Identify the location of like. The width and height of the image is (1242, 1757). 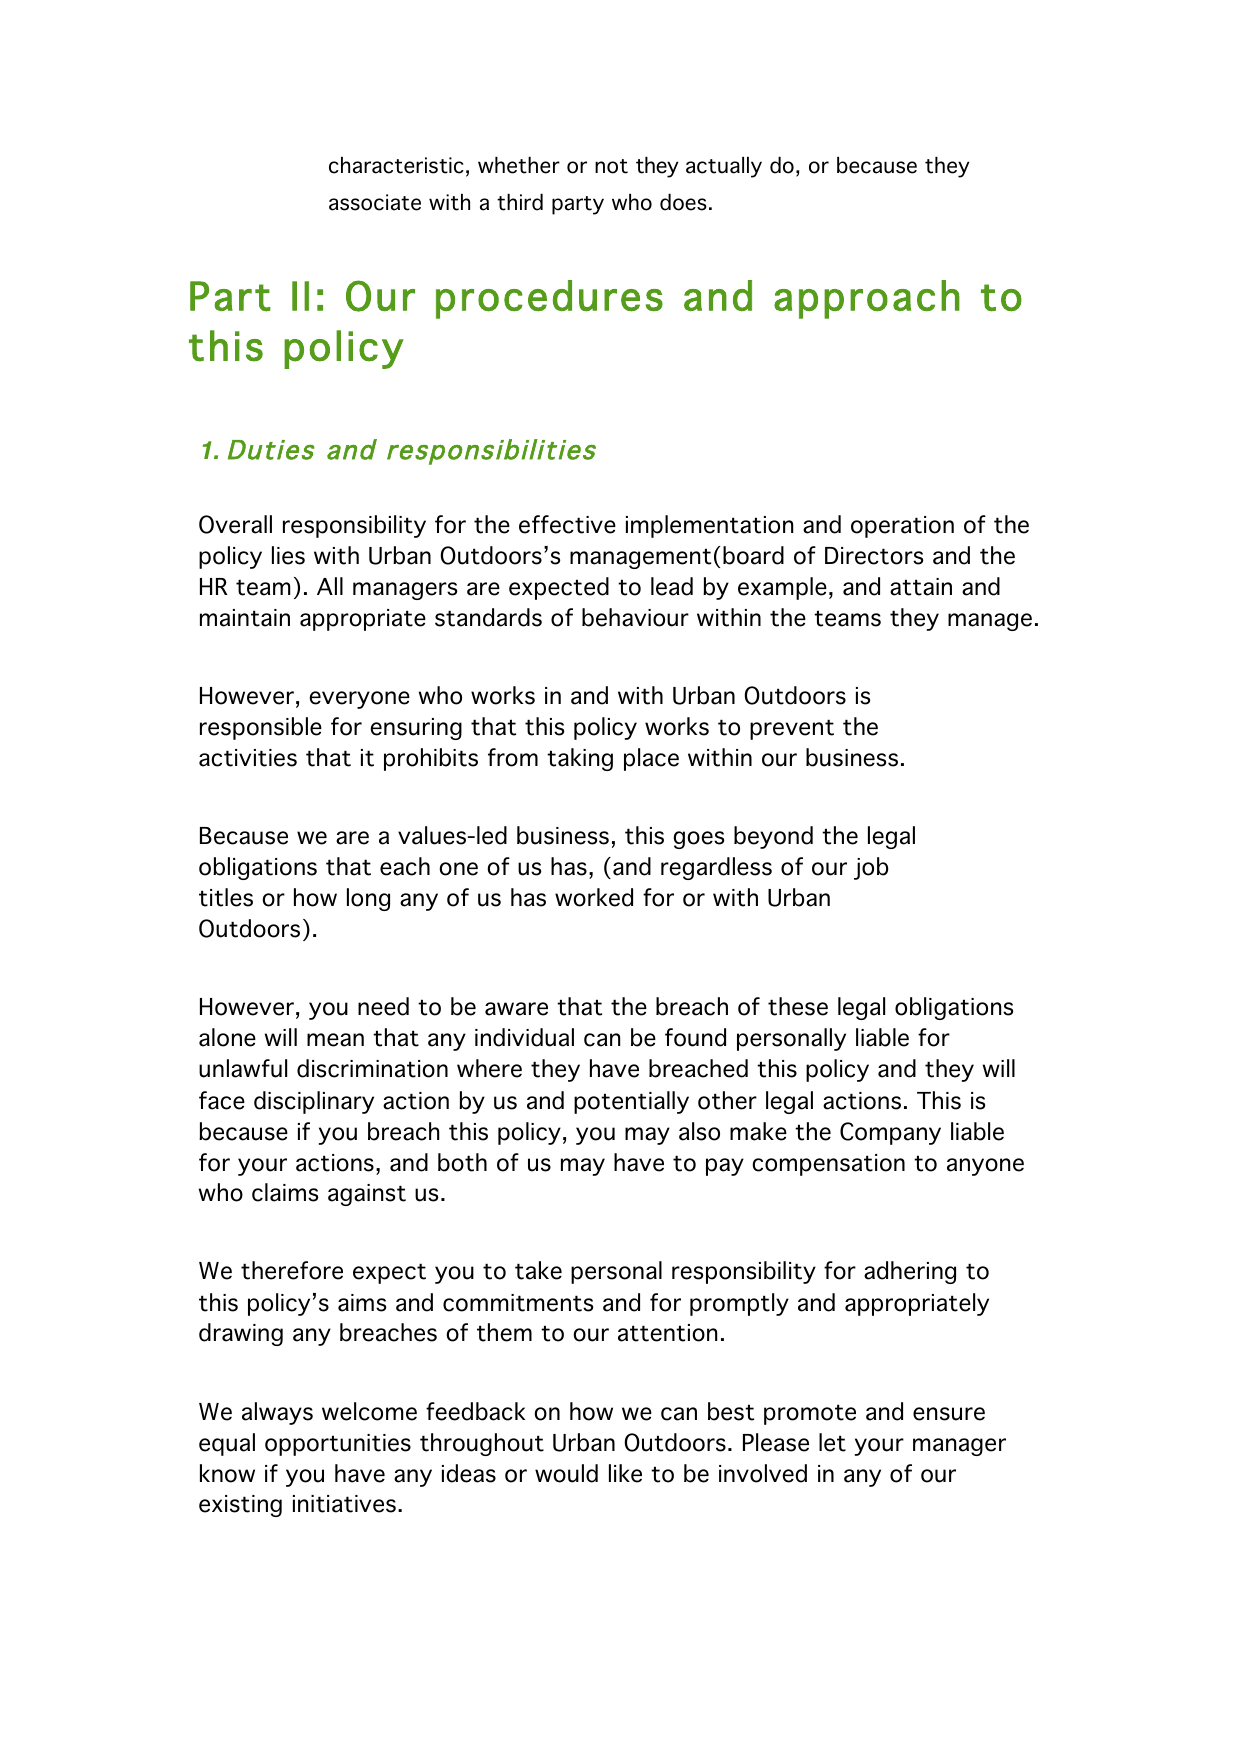
(625, 1473).
